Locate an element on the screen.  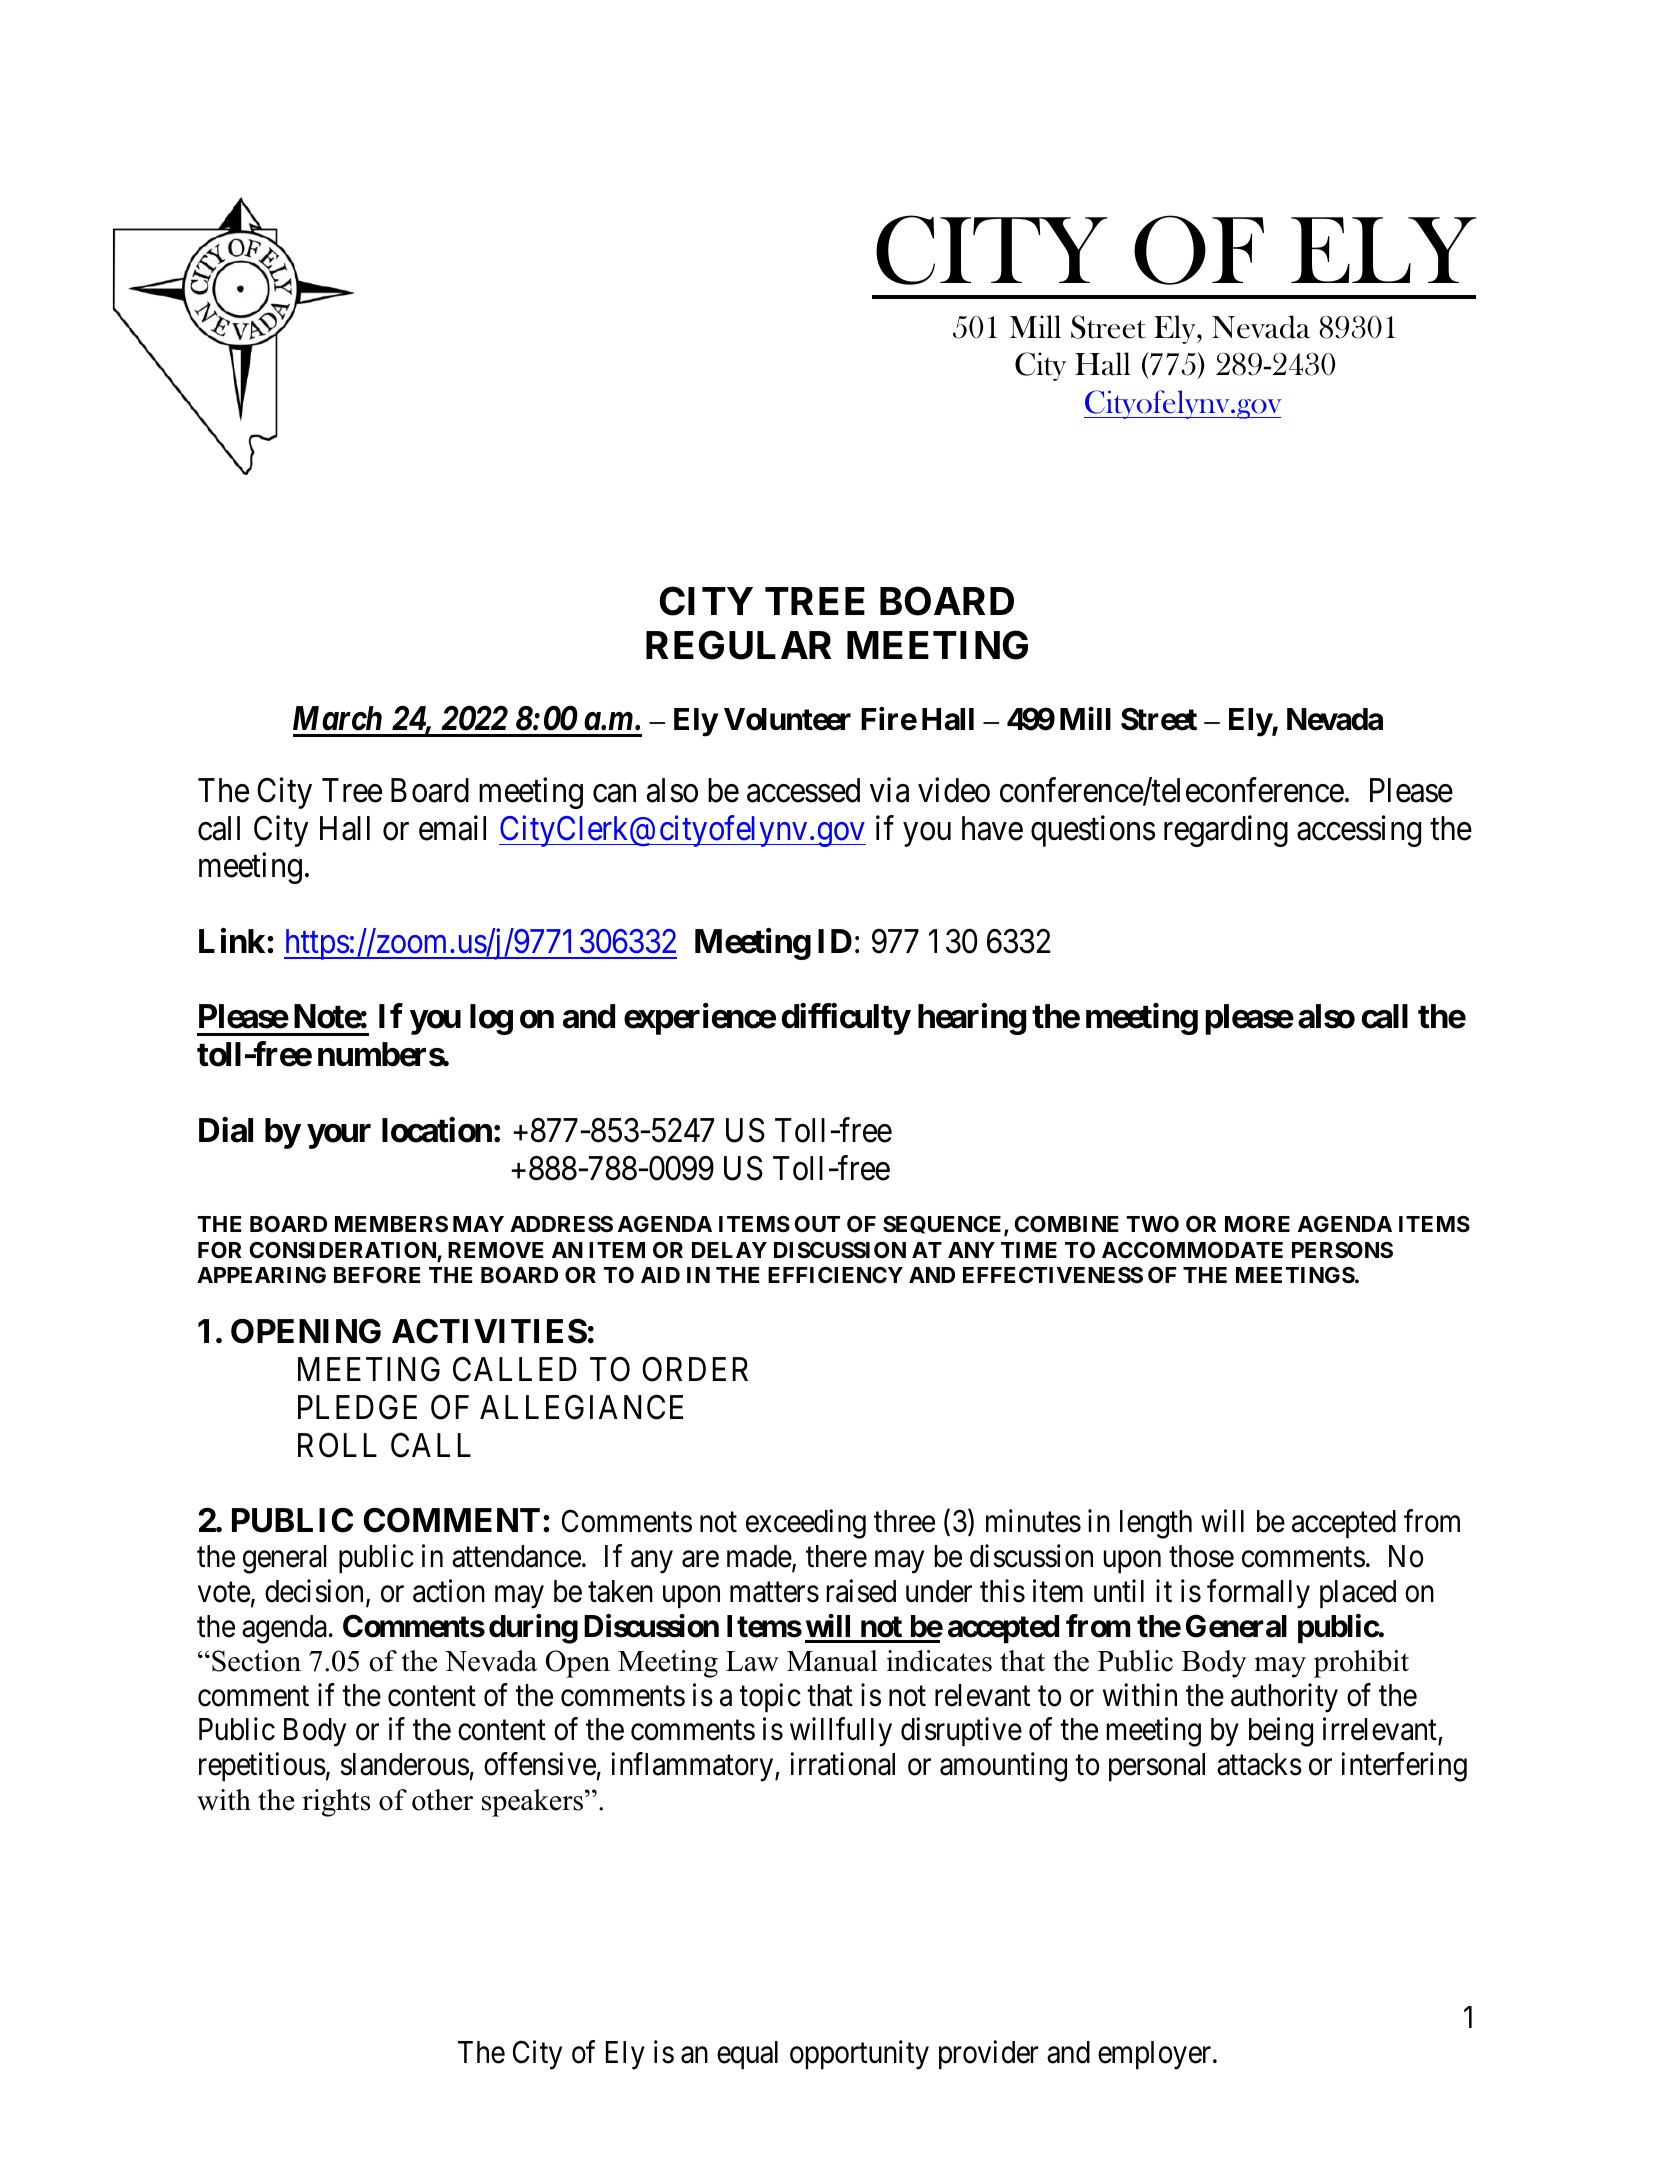
accessing is located at coordinates (1359, 831).
